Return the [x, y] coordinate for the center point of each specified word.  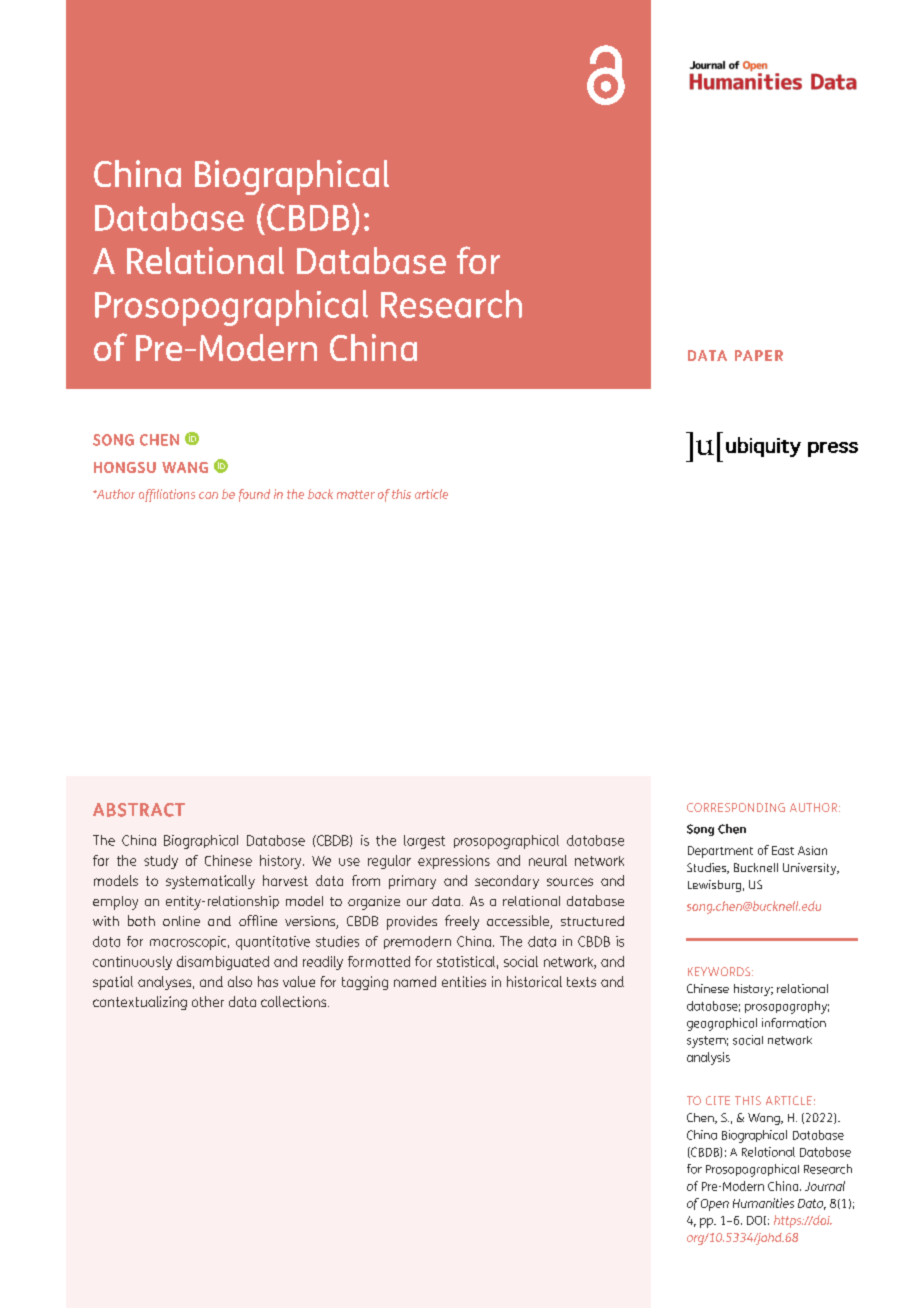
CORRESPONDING [736, 807]
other [208, 1001]
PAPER [759, 355]
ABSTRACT [139, 810]
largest [424, 842]
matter [356, 494]
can [208, 495]
